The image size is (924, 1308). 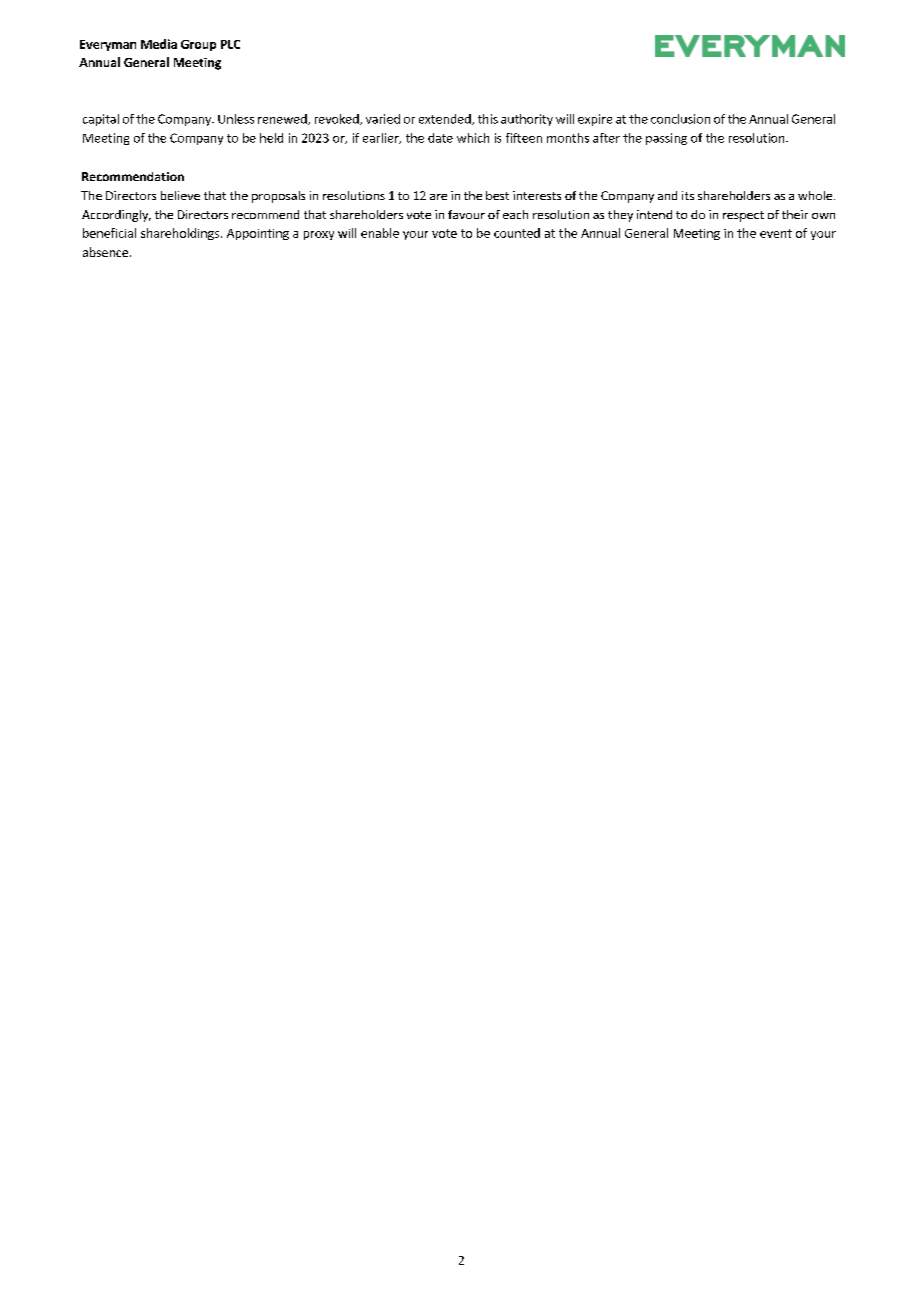 I want to click on event, so click(x=776, y=233).
